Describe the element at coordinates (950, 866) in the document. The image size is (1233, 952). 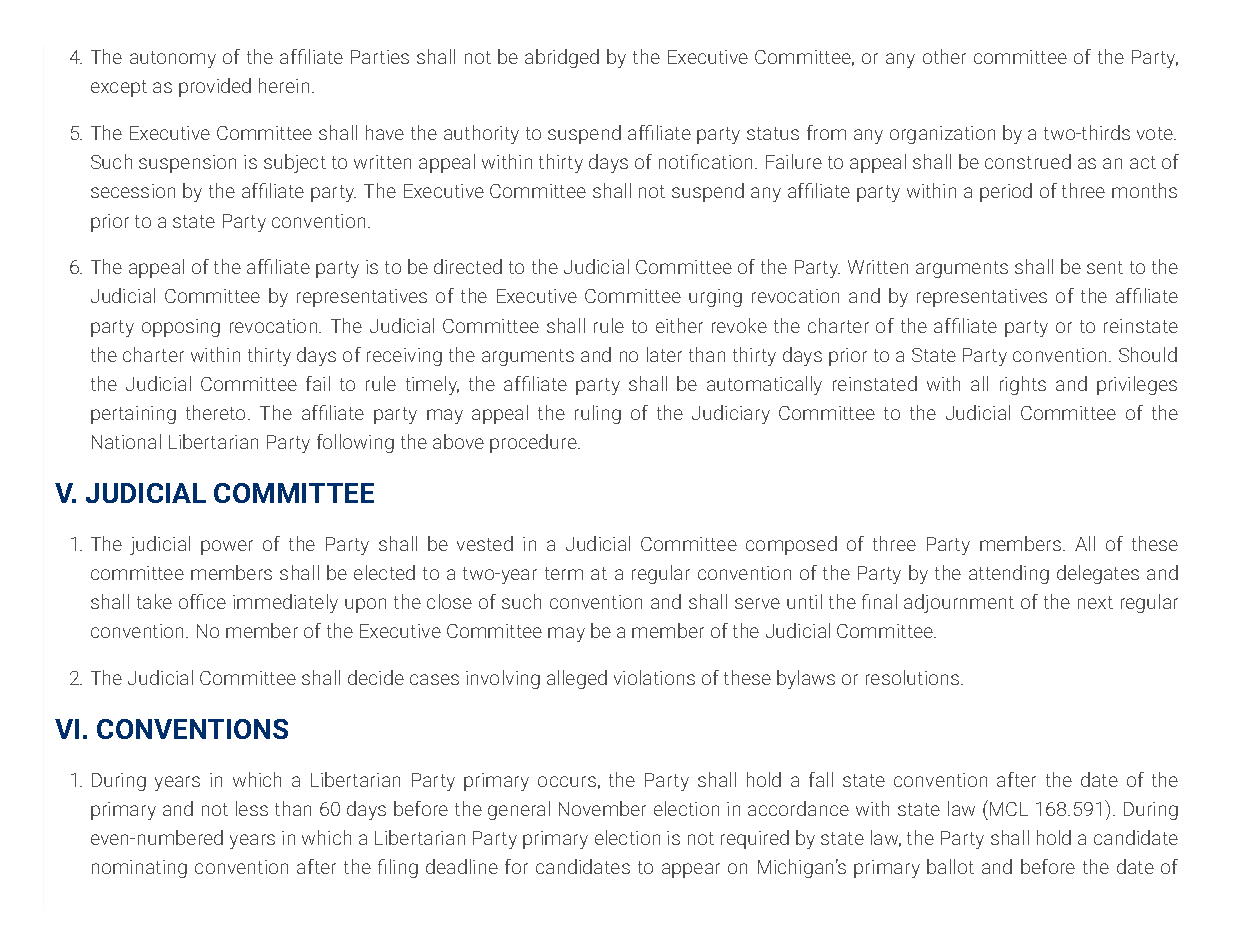
I see `ballot` at that location.
